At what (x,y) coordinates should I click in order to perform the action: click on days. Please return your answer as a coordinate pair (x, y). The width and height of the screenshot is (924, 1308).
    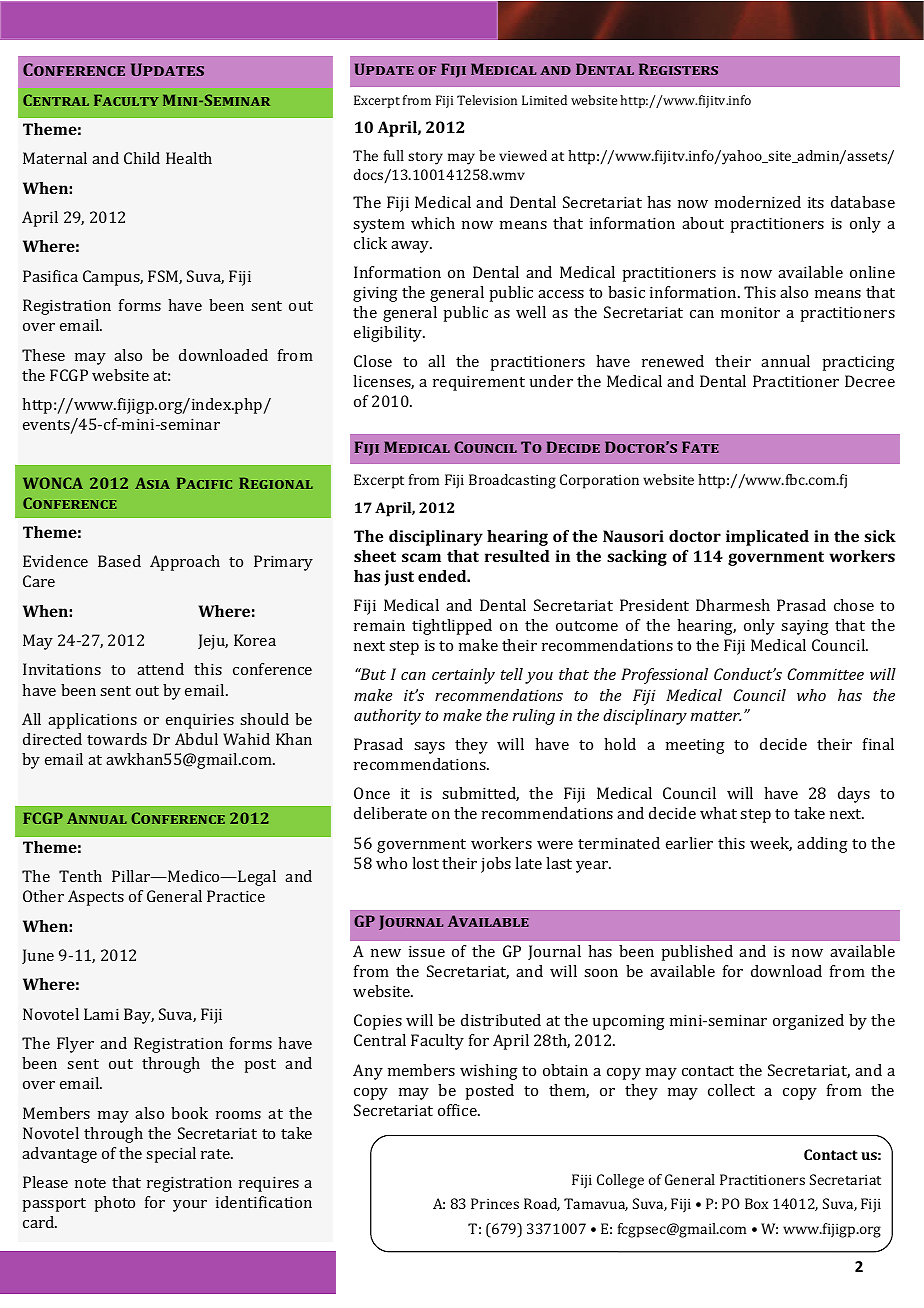
    Looking at the image, I should click on (854, 795).
